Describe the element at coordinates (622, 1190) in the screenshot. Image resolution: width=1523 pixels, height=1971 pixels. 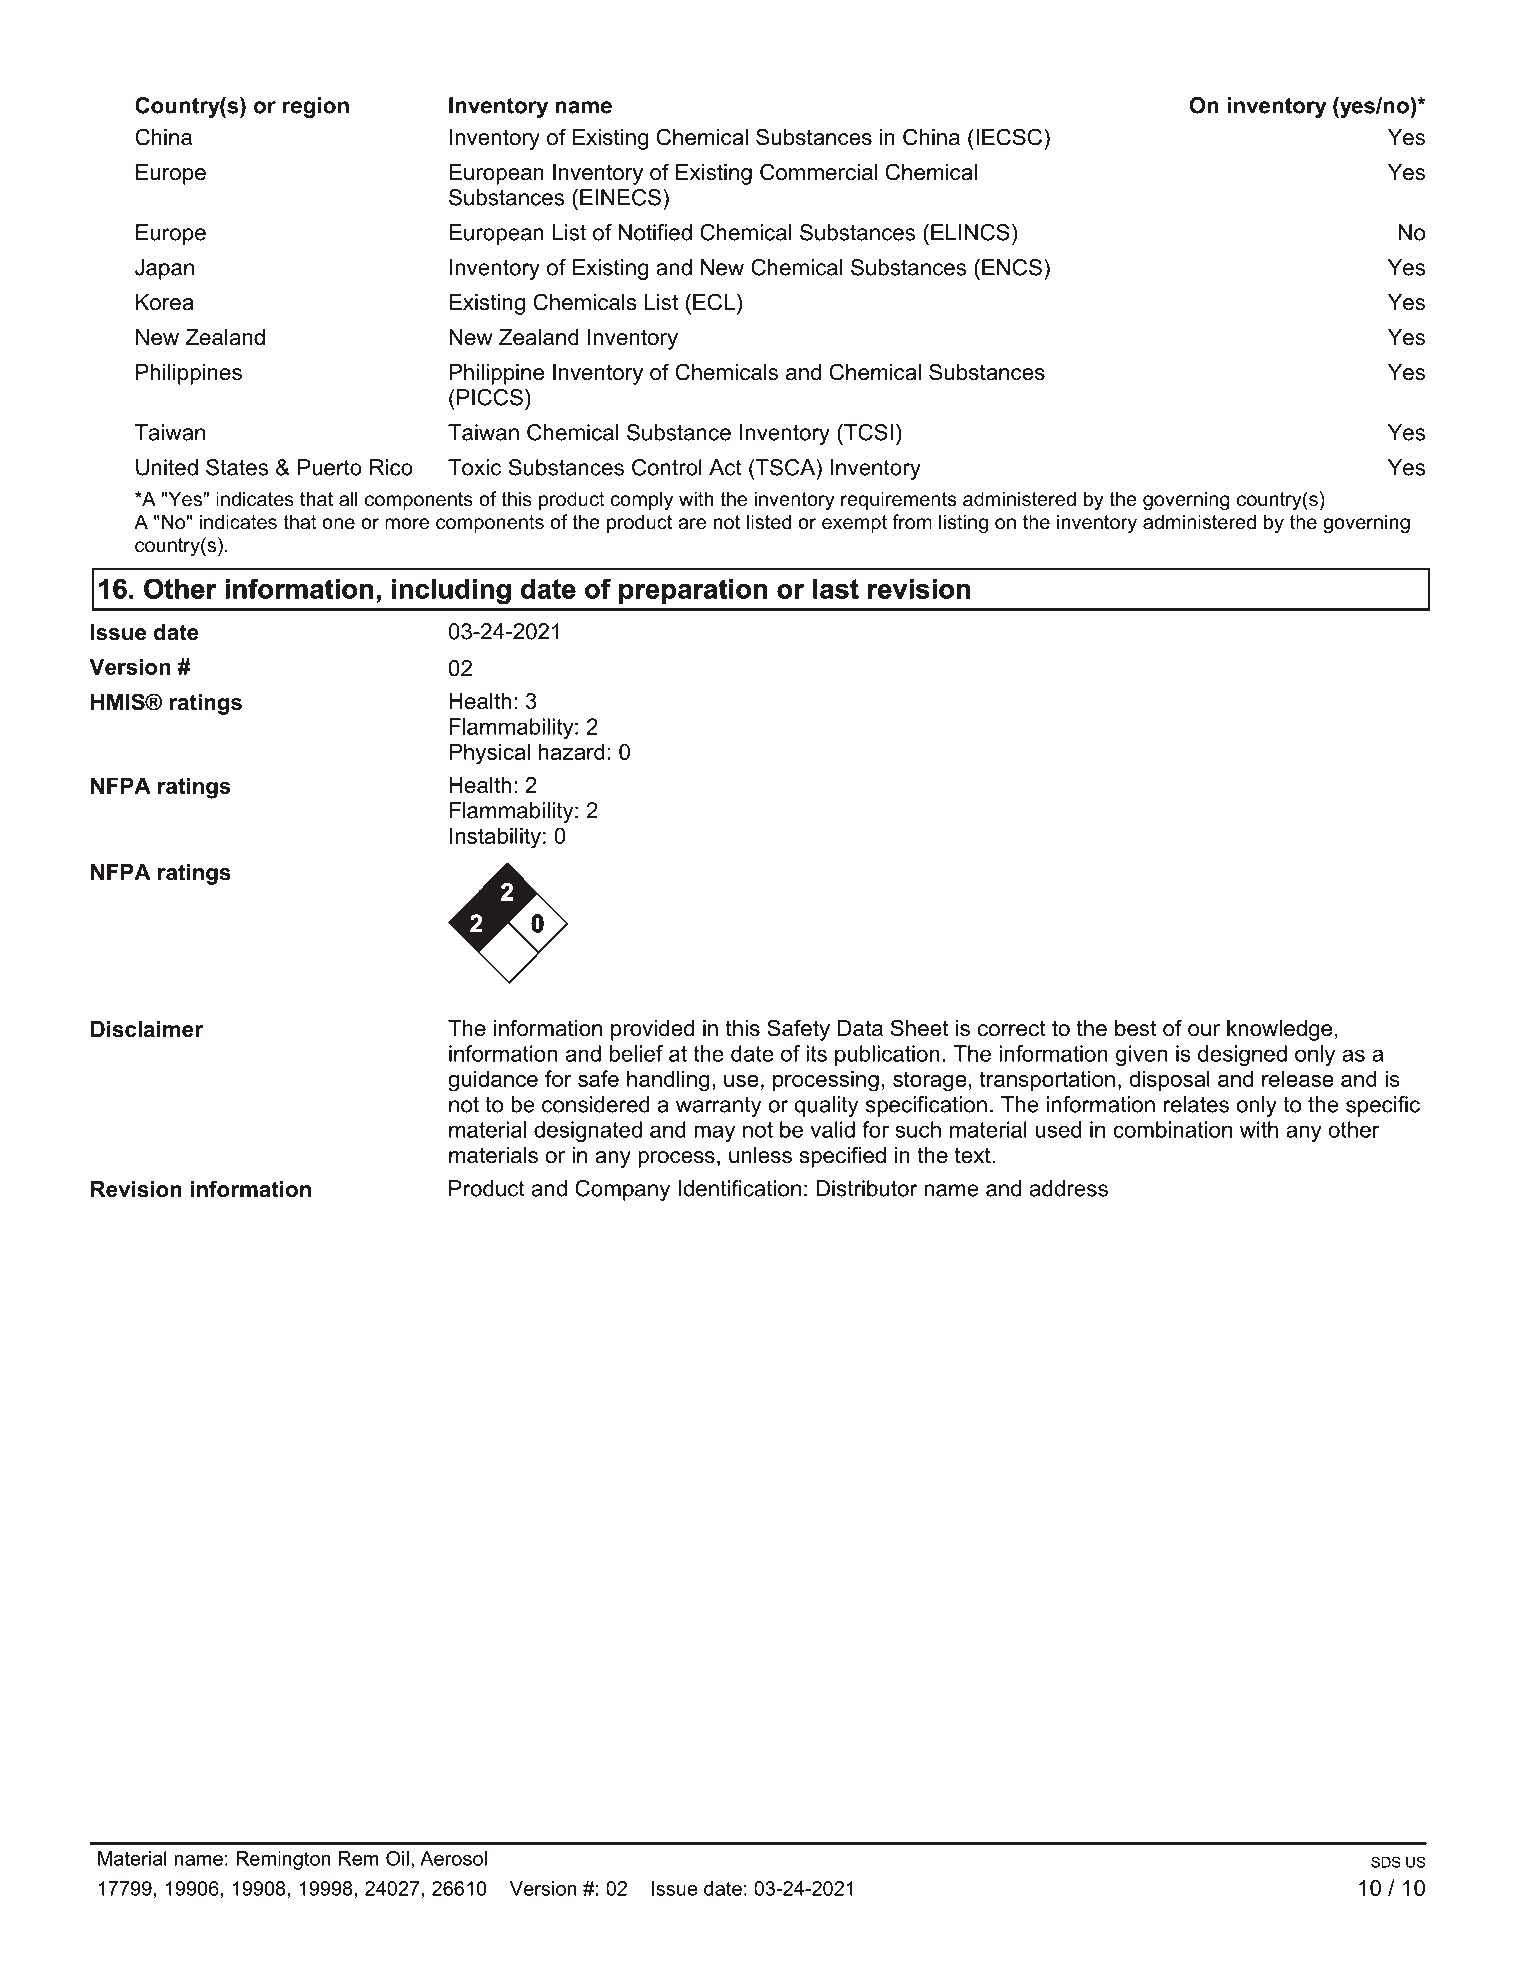
I see `Company` at that location.
